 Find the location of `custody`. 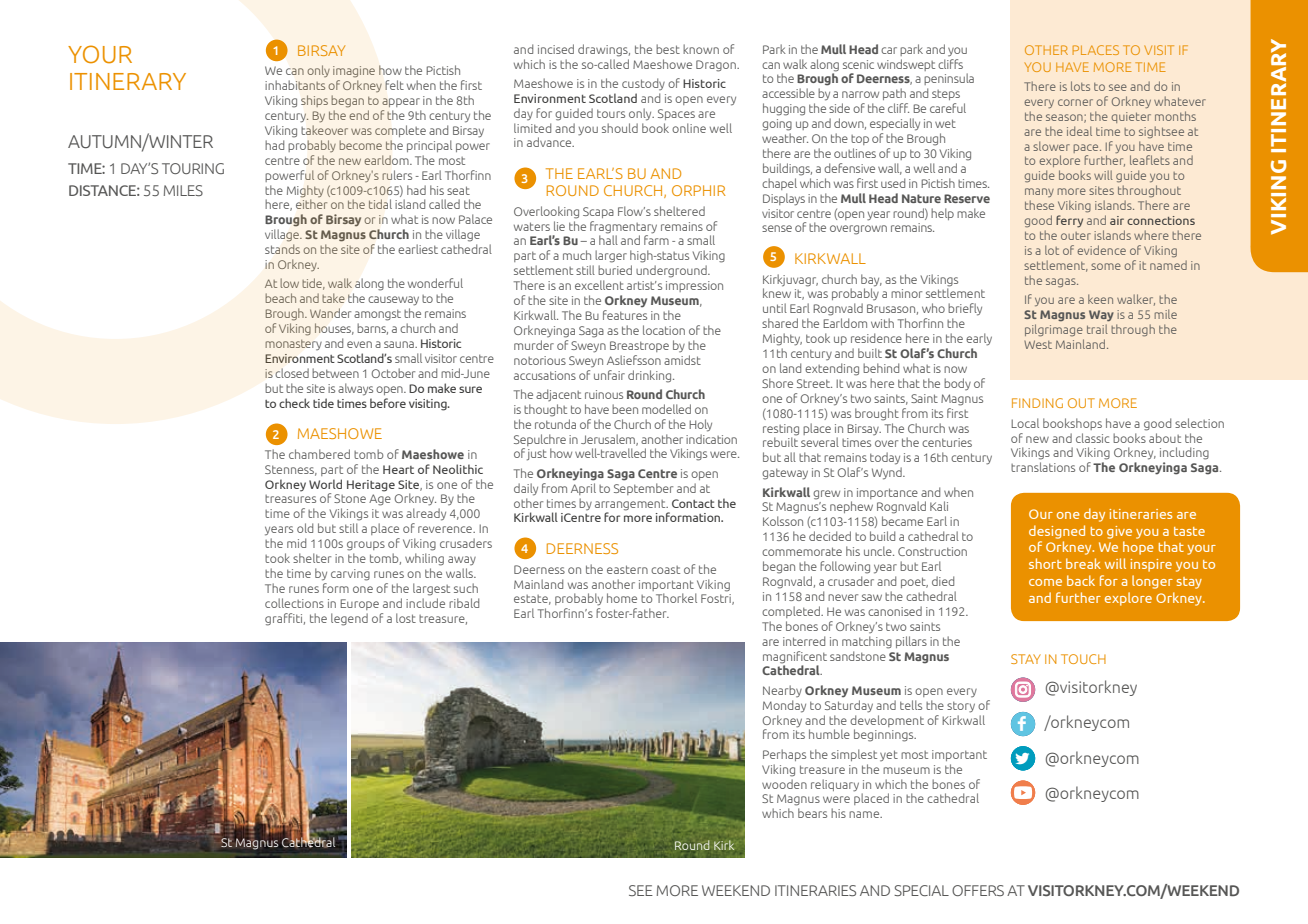

custody is located at coordinates (643, 84).
